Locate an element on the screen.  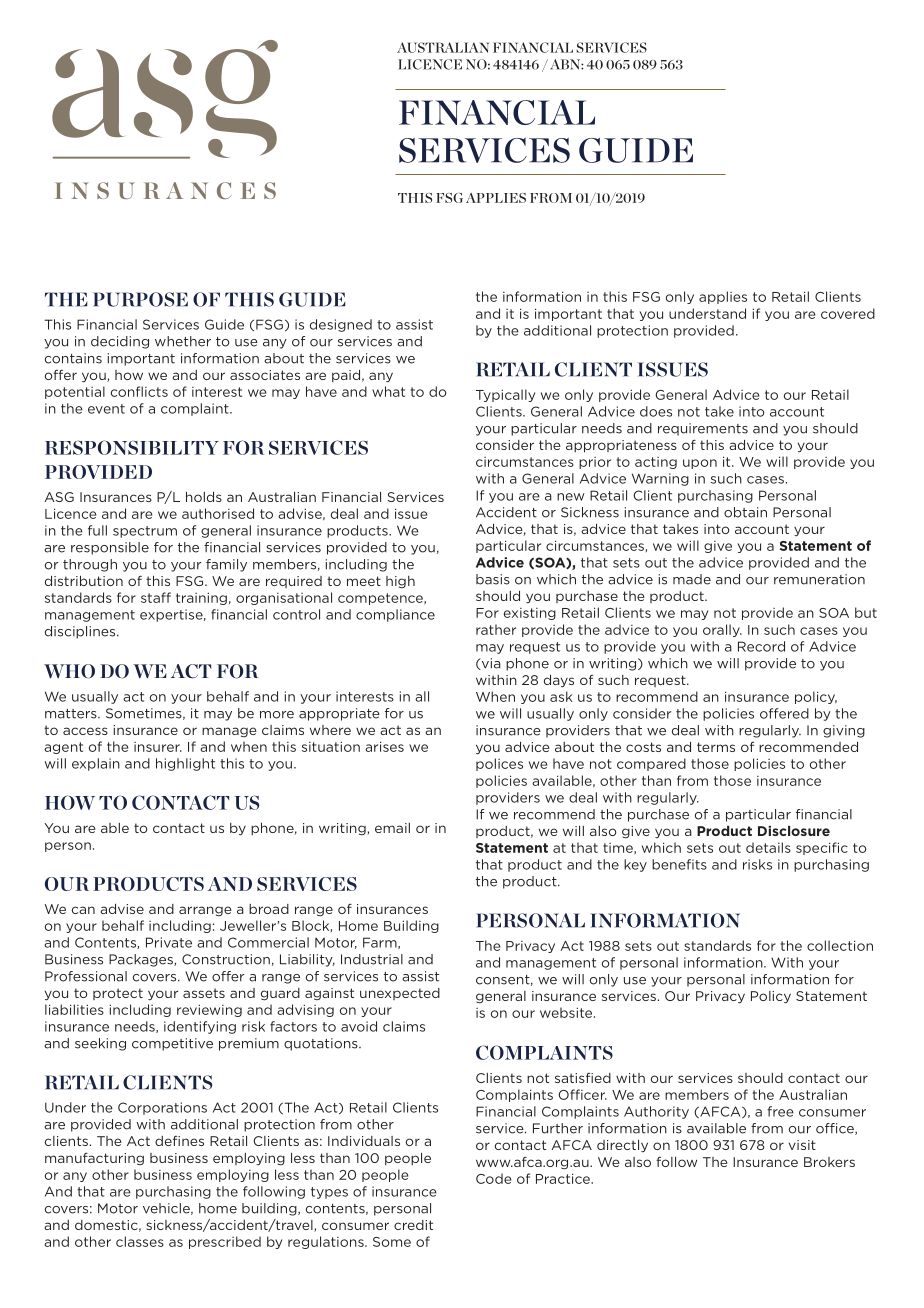
whether is located at coordinates (183, 341).
